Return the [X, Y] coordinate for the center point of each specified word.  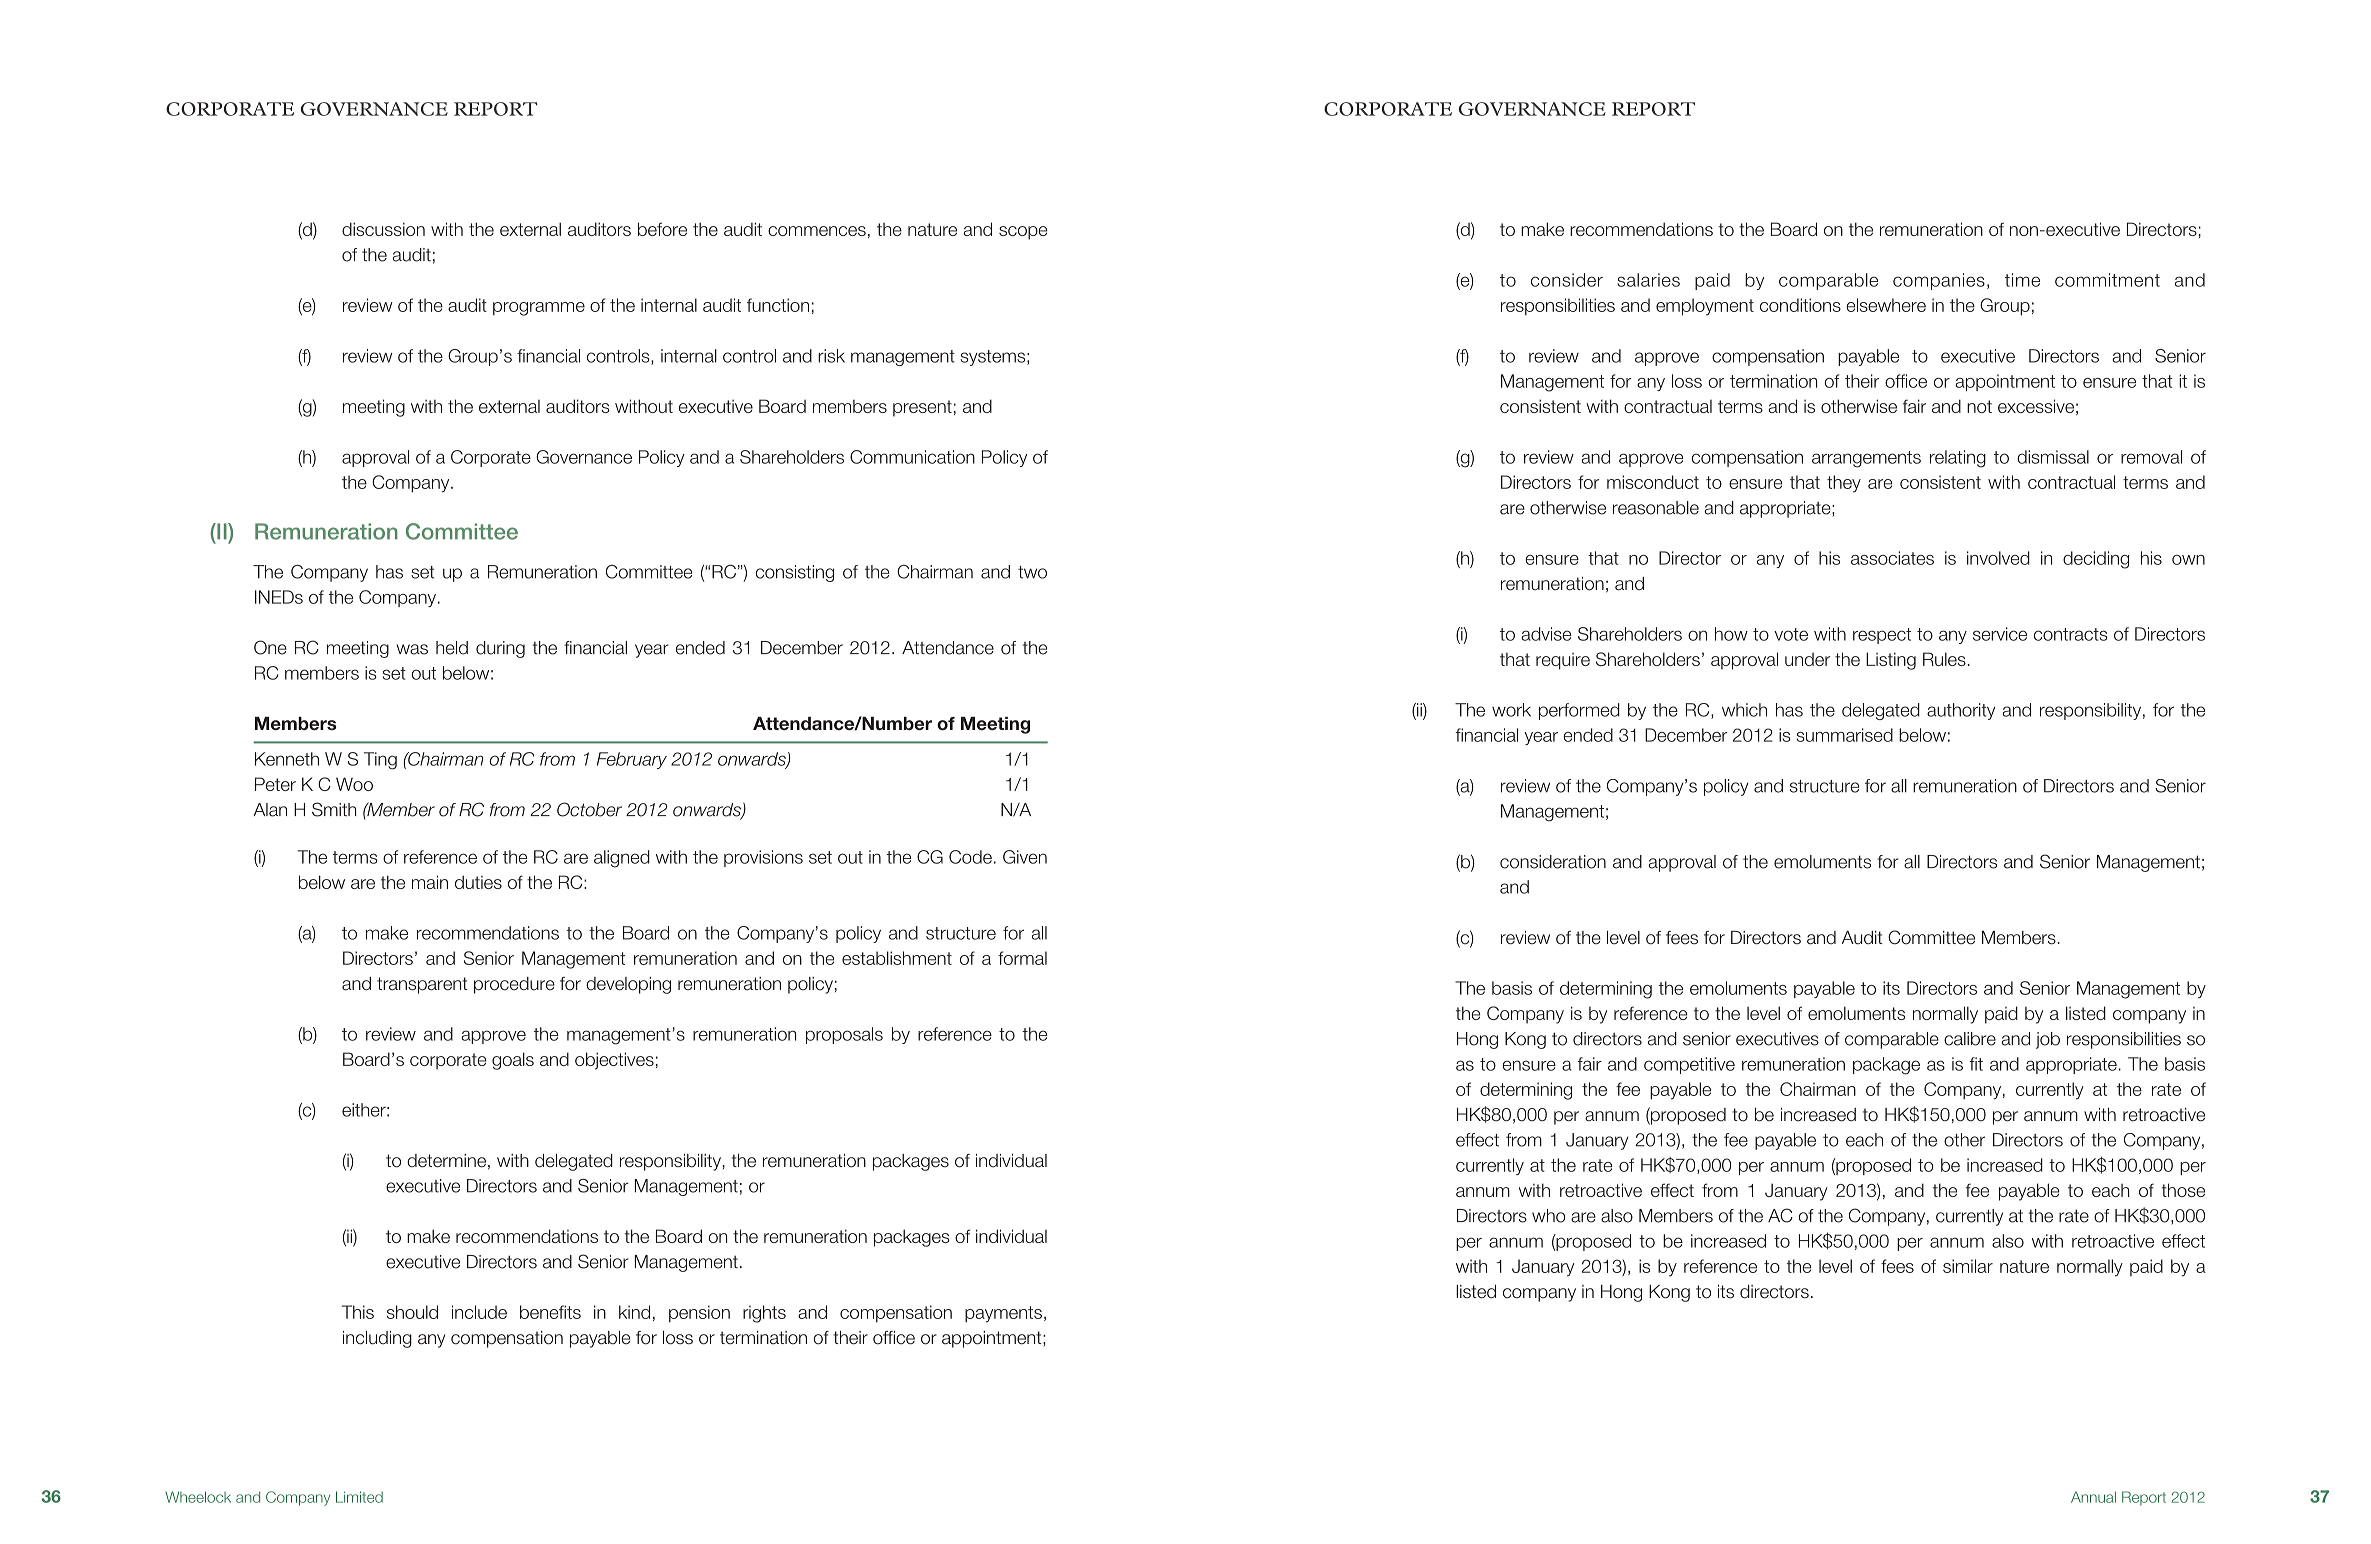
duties [478, 882]
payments [1003, 1314]
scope [1023, 233]
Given [1025, 857]
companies [1939, 281]
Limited [359, 1497]
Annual [2093, 1497]
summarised [1845, 735]
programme [539, 309]
